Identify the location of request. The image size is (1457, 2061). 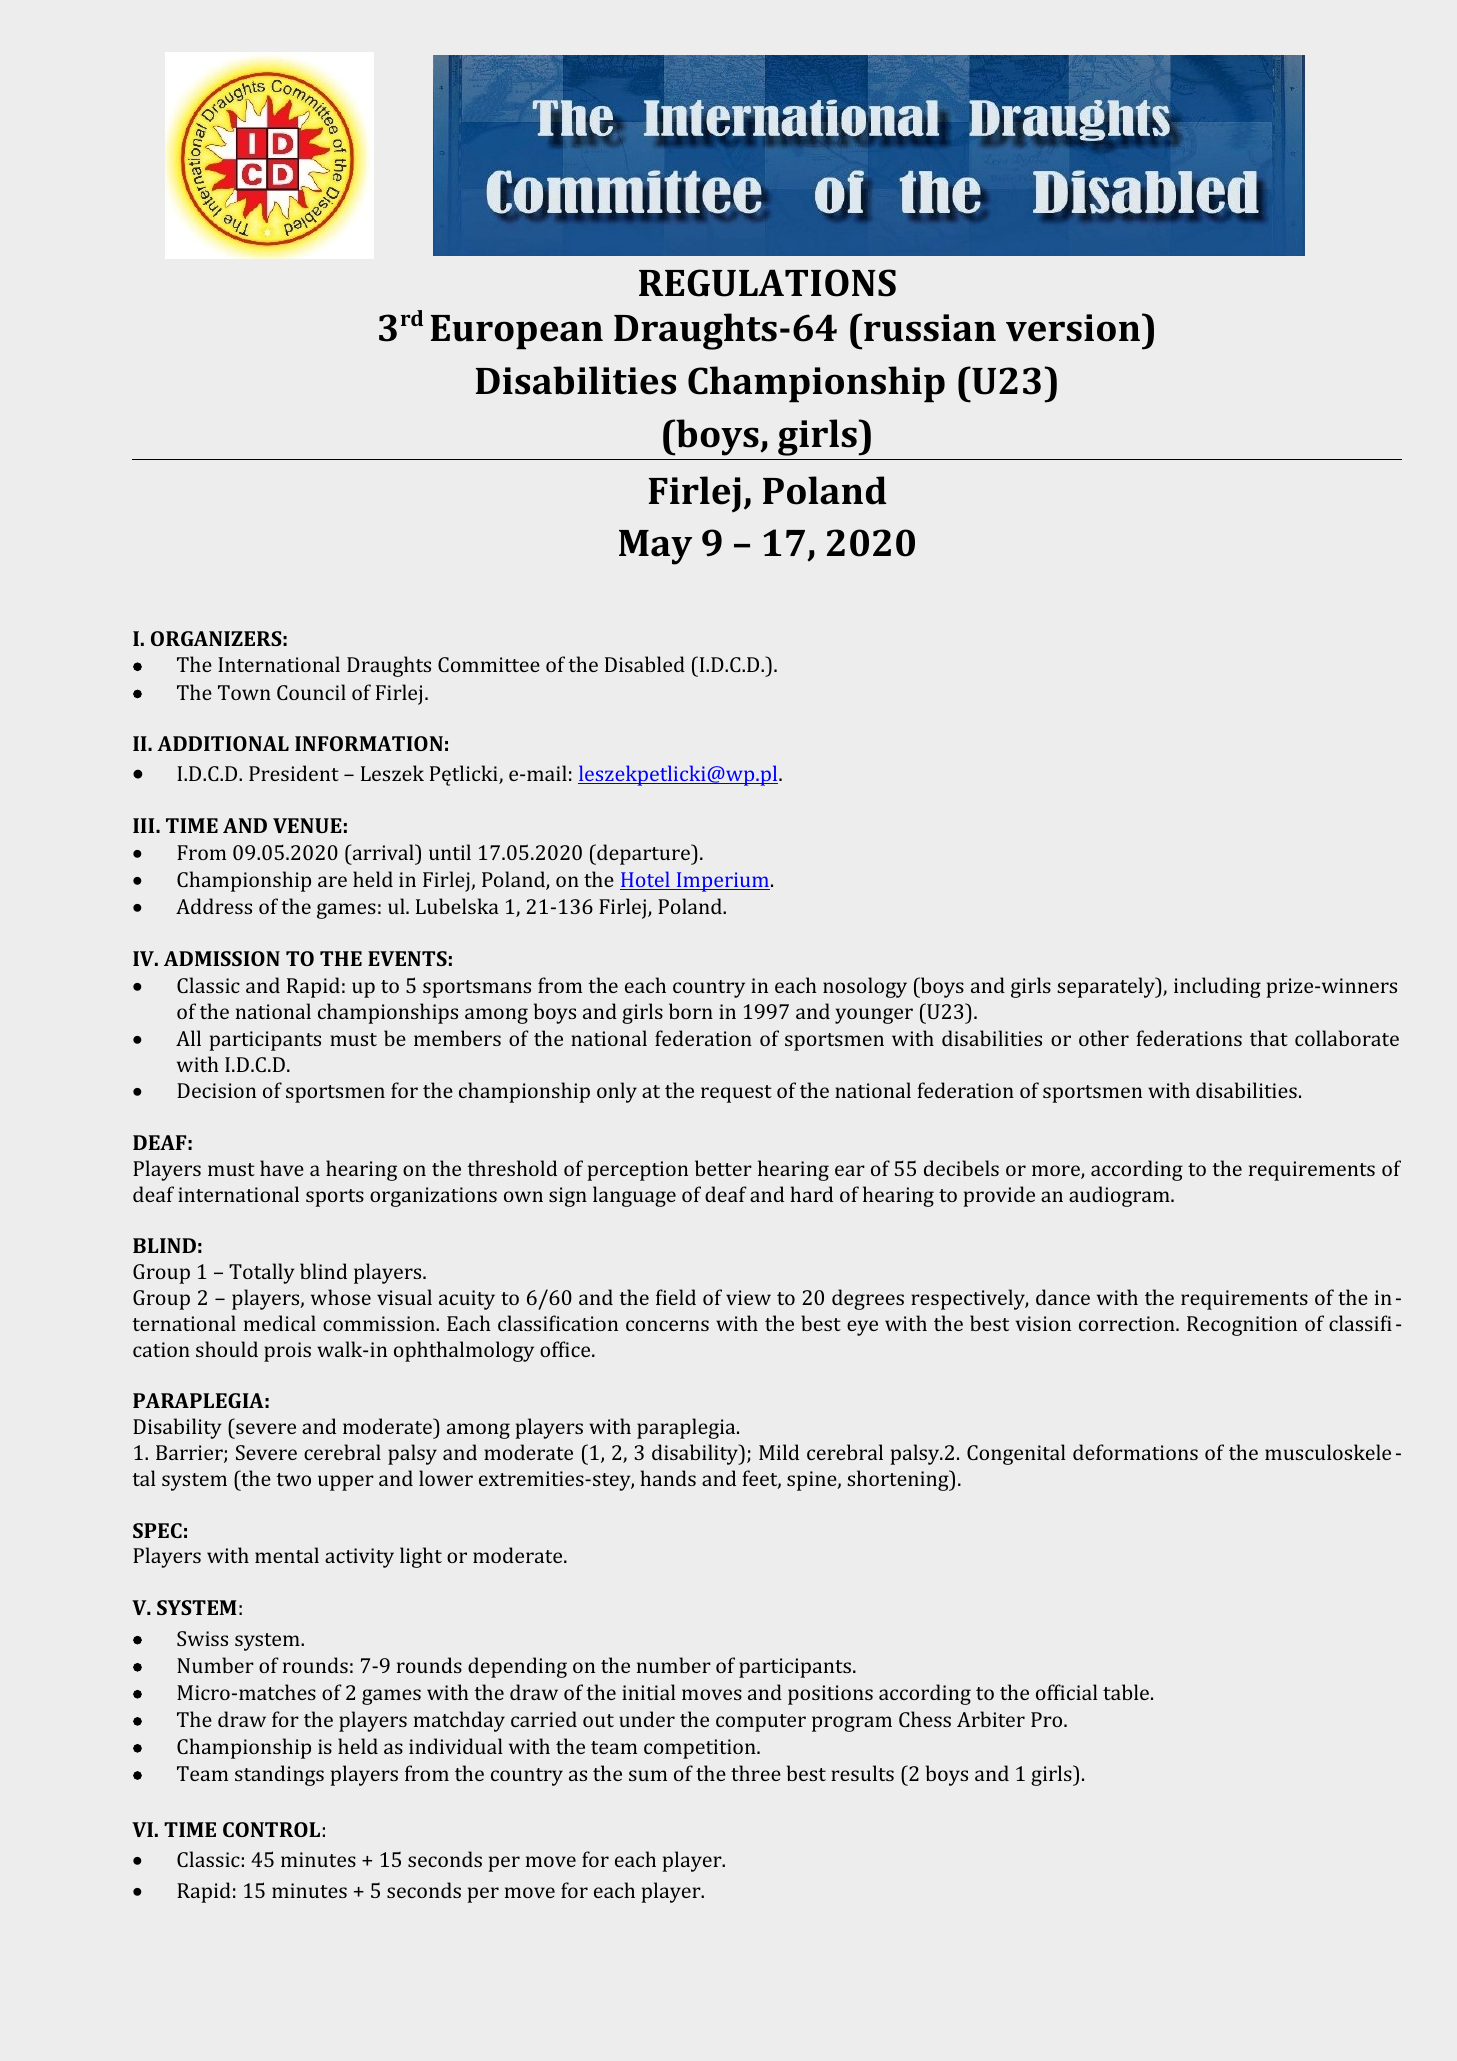
(736, 1094).
